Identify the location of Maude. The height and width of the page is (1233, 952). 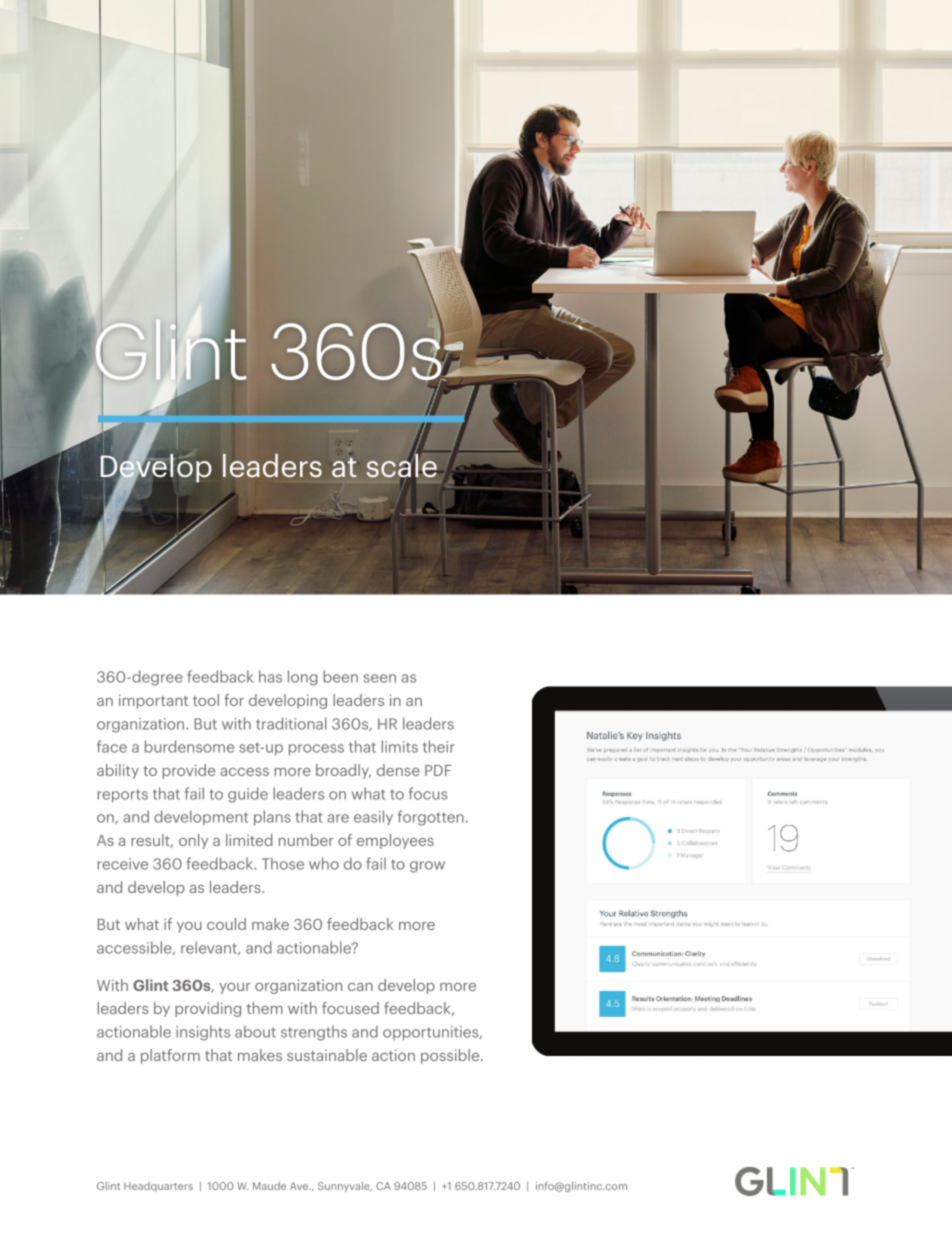
(269, 1186).
